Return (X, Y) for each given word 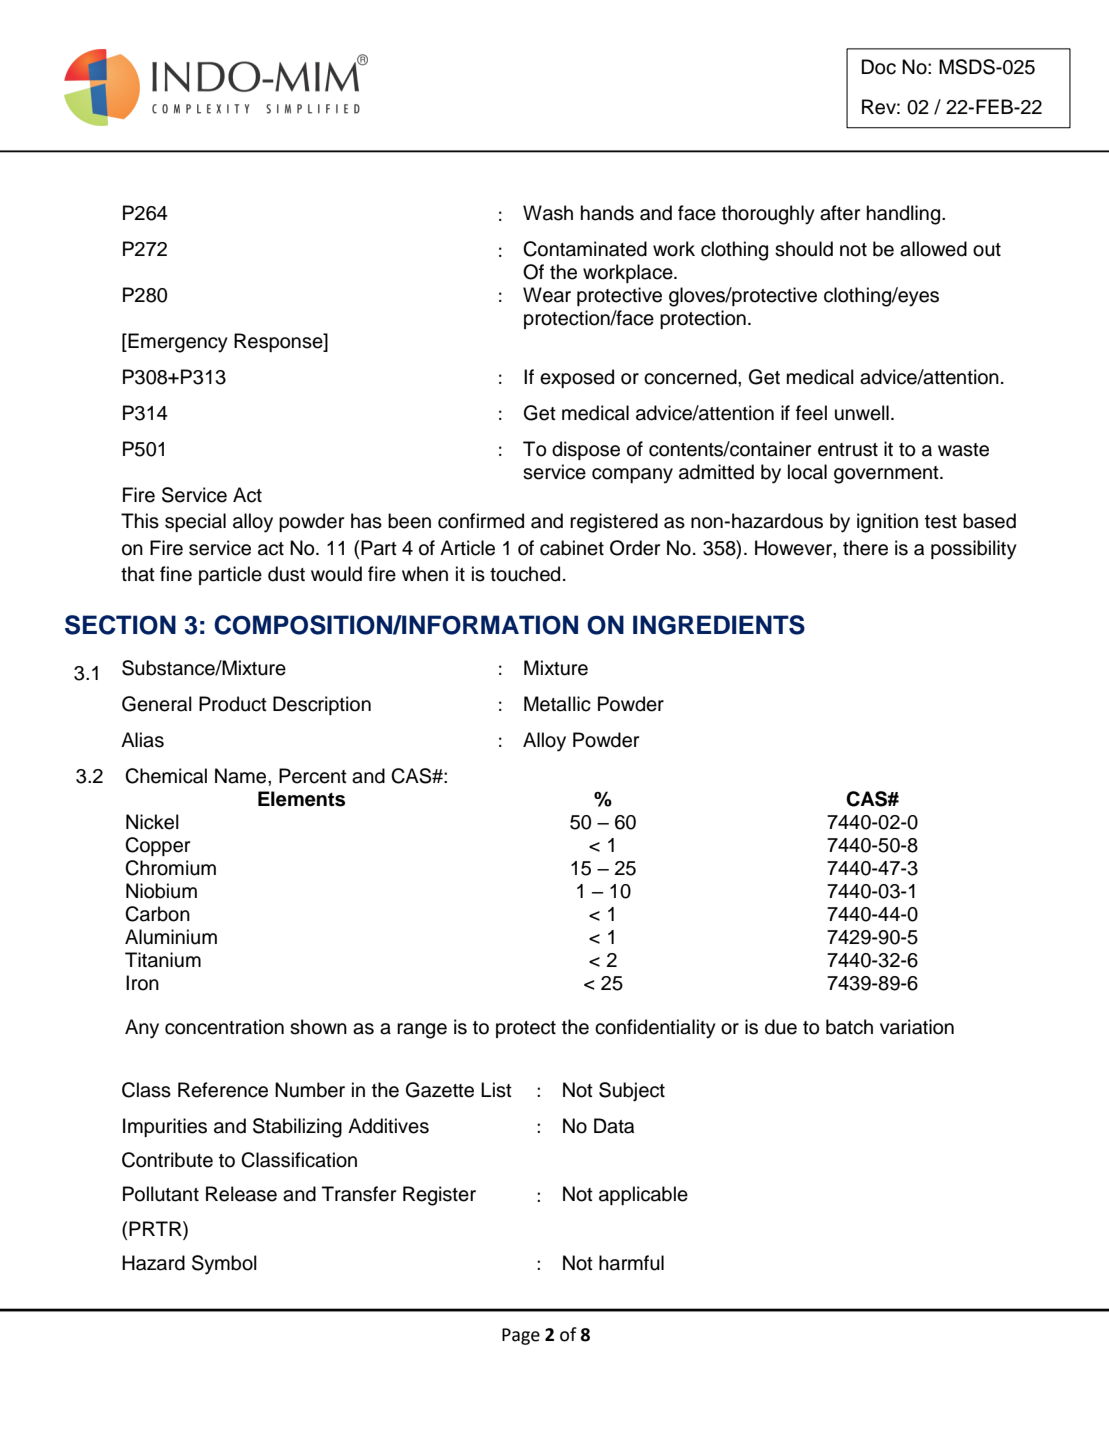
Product (233, 704)
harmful (631, 1263)
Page (521, 1336)
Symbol (224, 1265)
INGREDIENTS (719, 625)
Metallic (557, 704)
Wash (548, 213)
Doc (879, 67)
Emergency (177, 343)
